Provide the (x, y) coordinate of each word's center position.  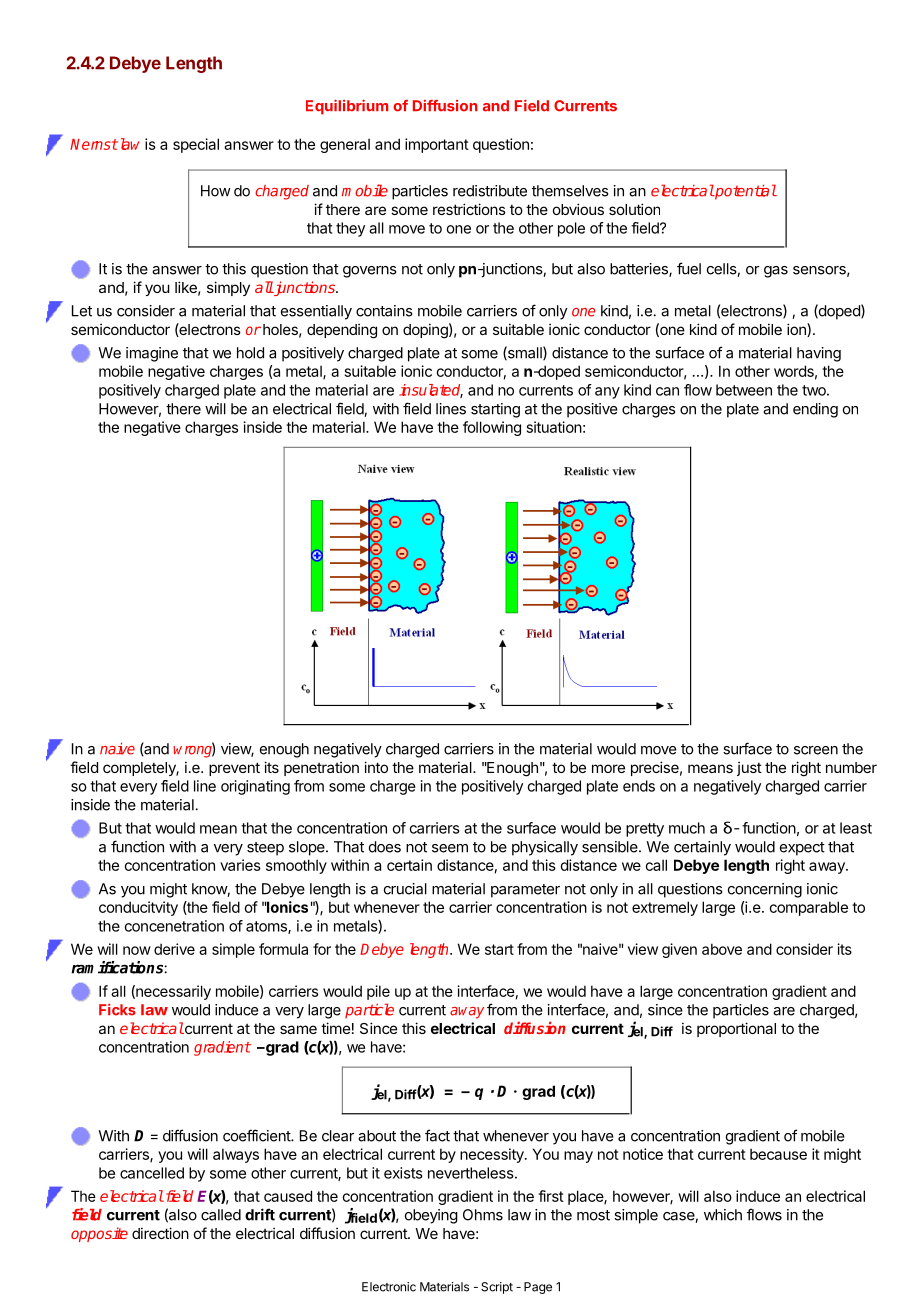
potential (745, 192)
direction (160, 1233)
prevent (234, 769)
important (437, 145)
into (376, 767)
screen (816, 750)
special (196, 145)
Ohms (483, 1215)
